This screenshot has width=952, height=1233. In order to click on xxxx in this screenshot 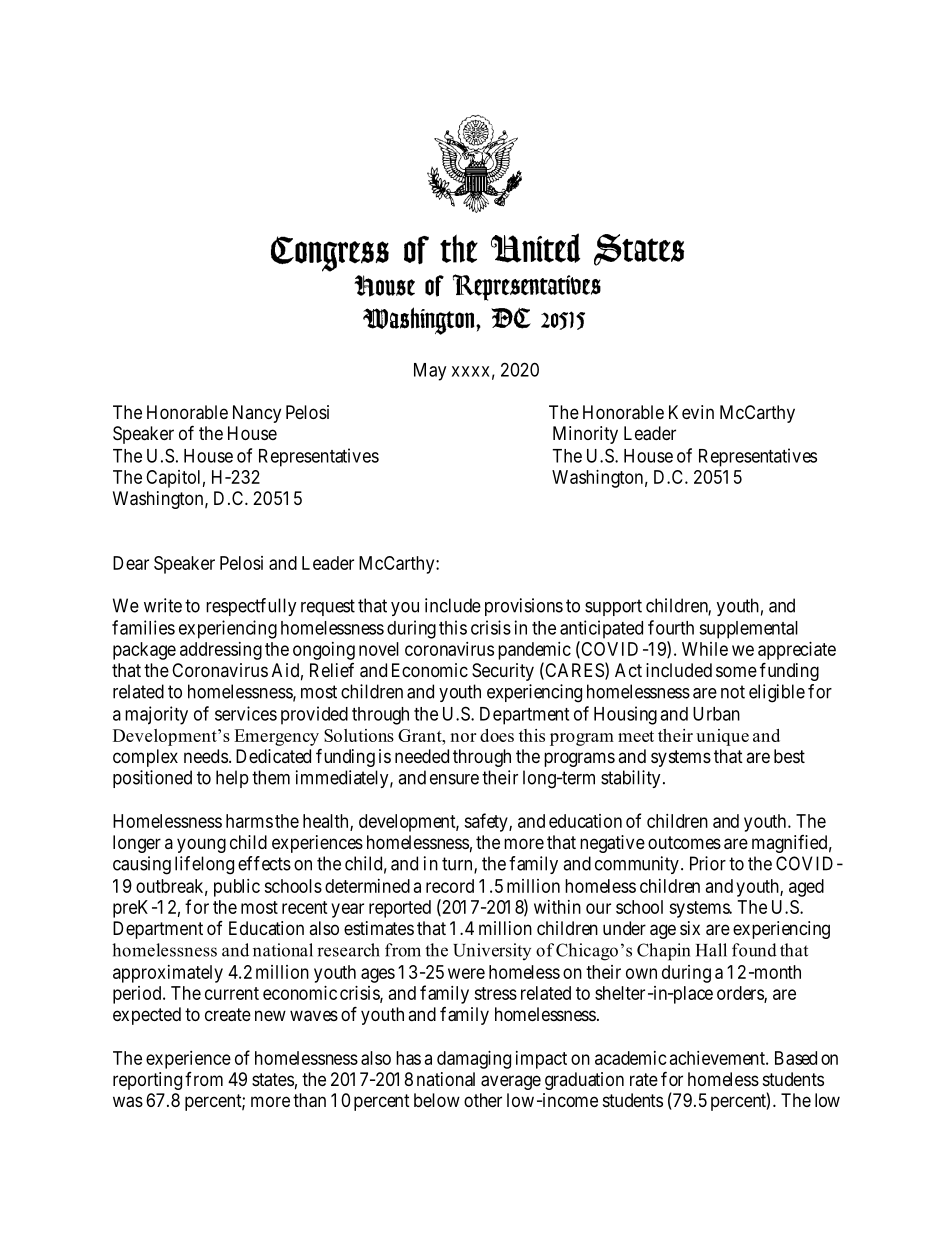, I will do `click(470, 371)`.
